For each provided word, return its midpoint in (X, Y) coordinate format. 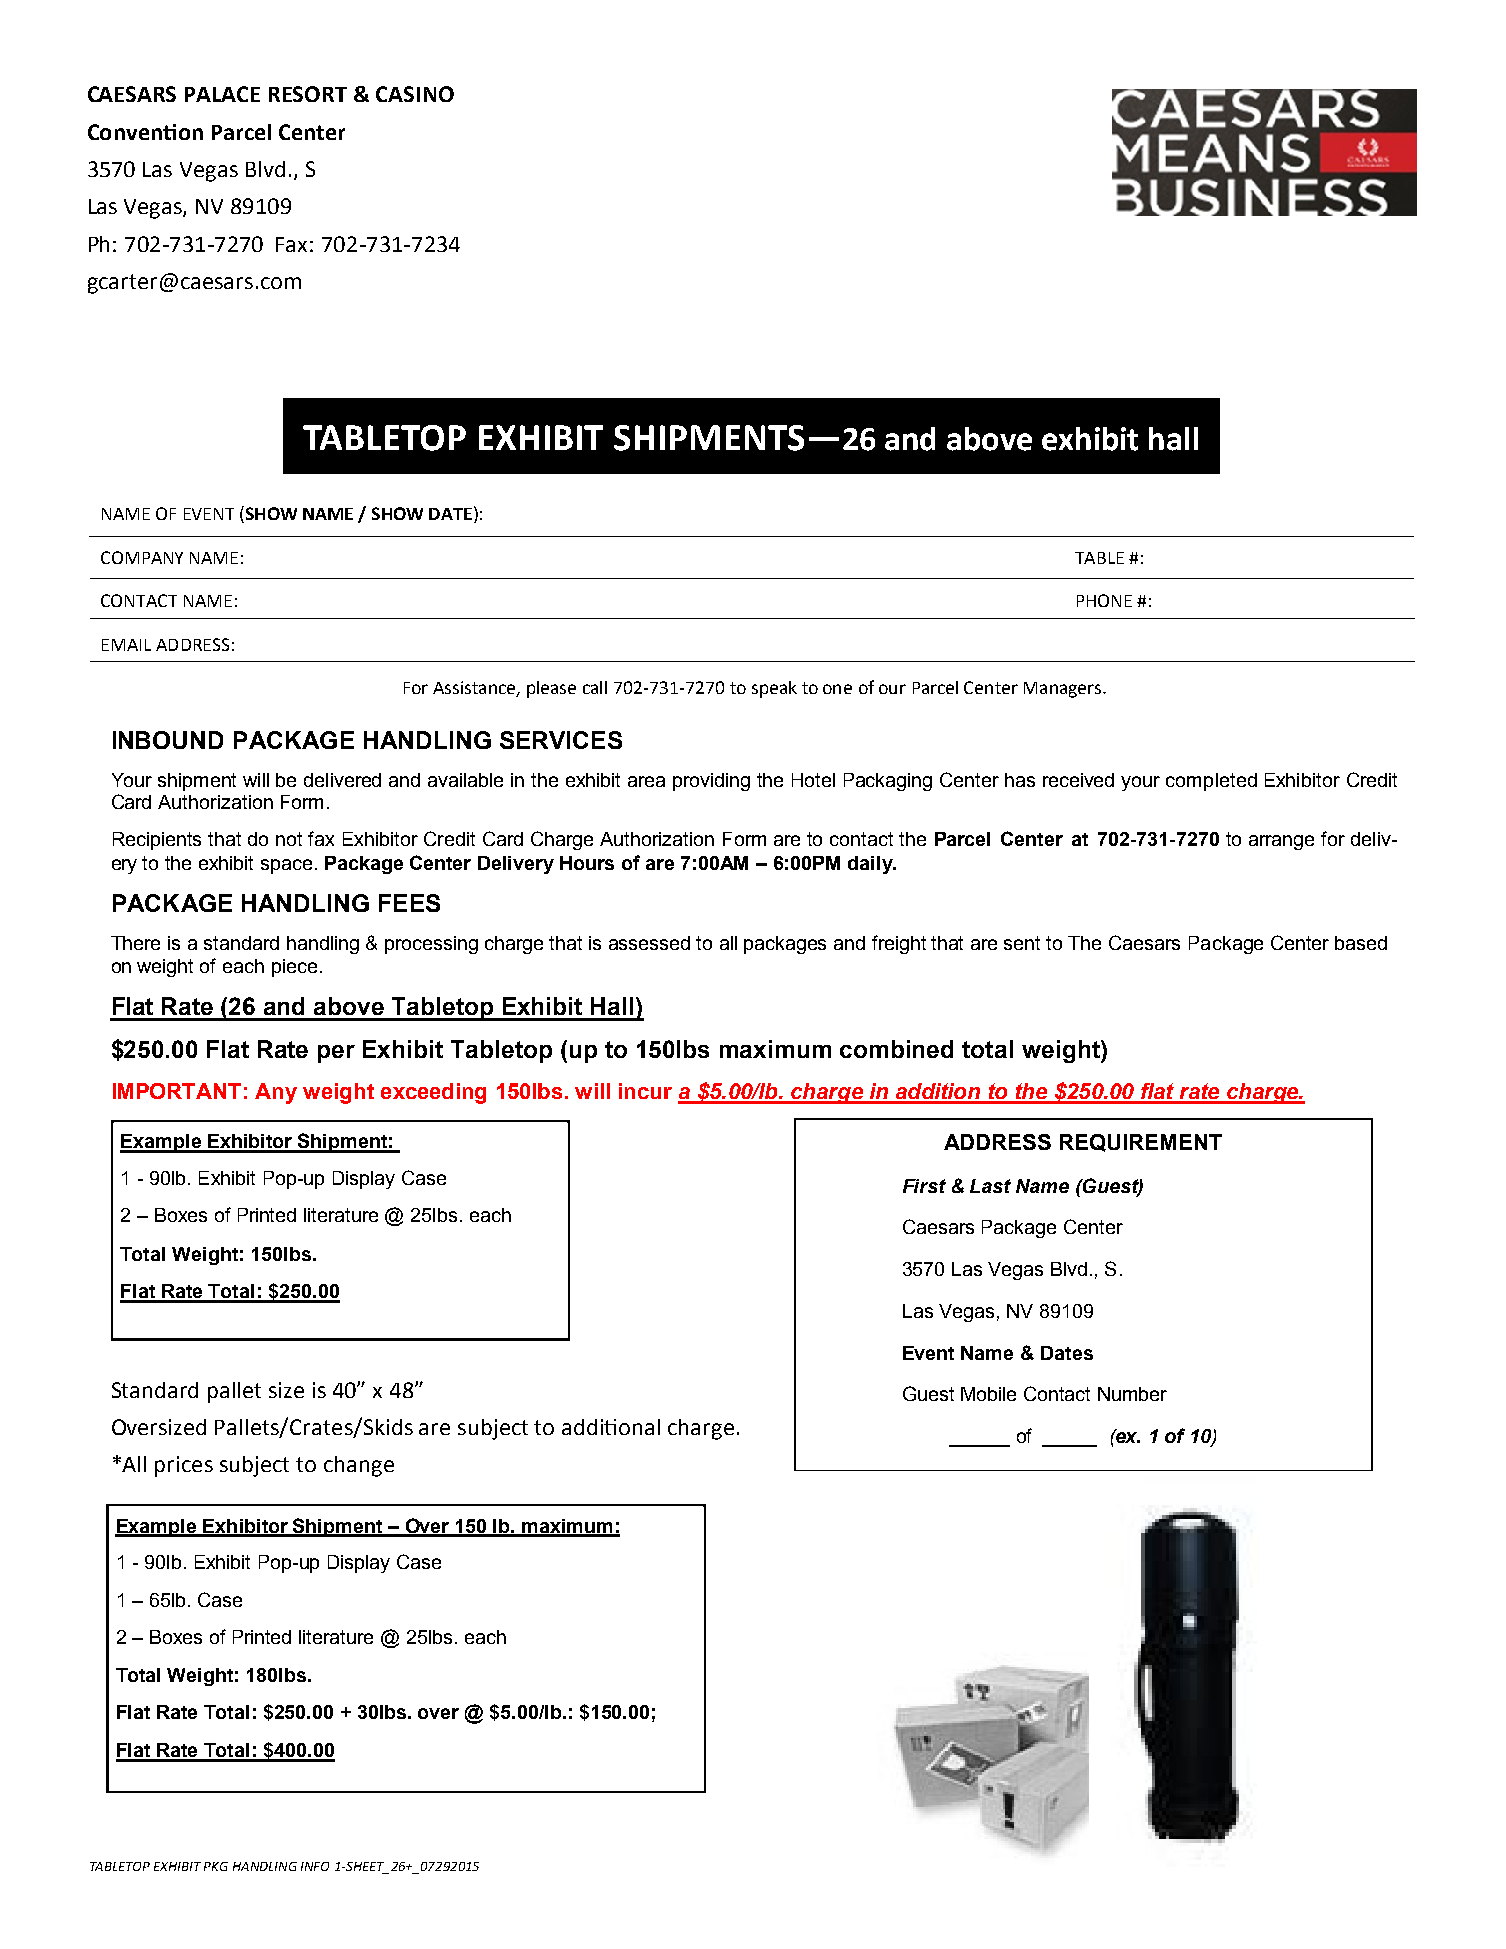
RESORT (308, 94)
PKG (216, 1866)
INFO (315, 1866)
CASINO (415, 94)
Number (1132, 1394)
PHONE (1104, 600)
